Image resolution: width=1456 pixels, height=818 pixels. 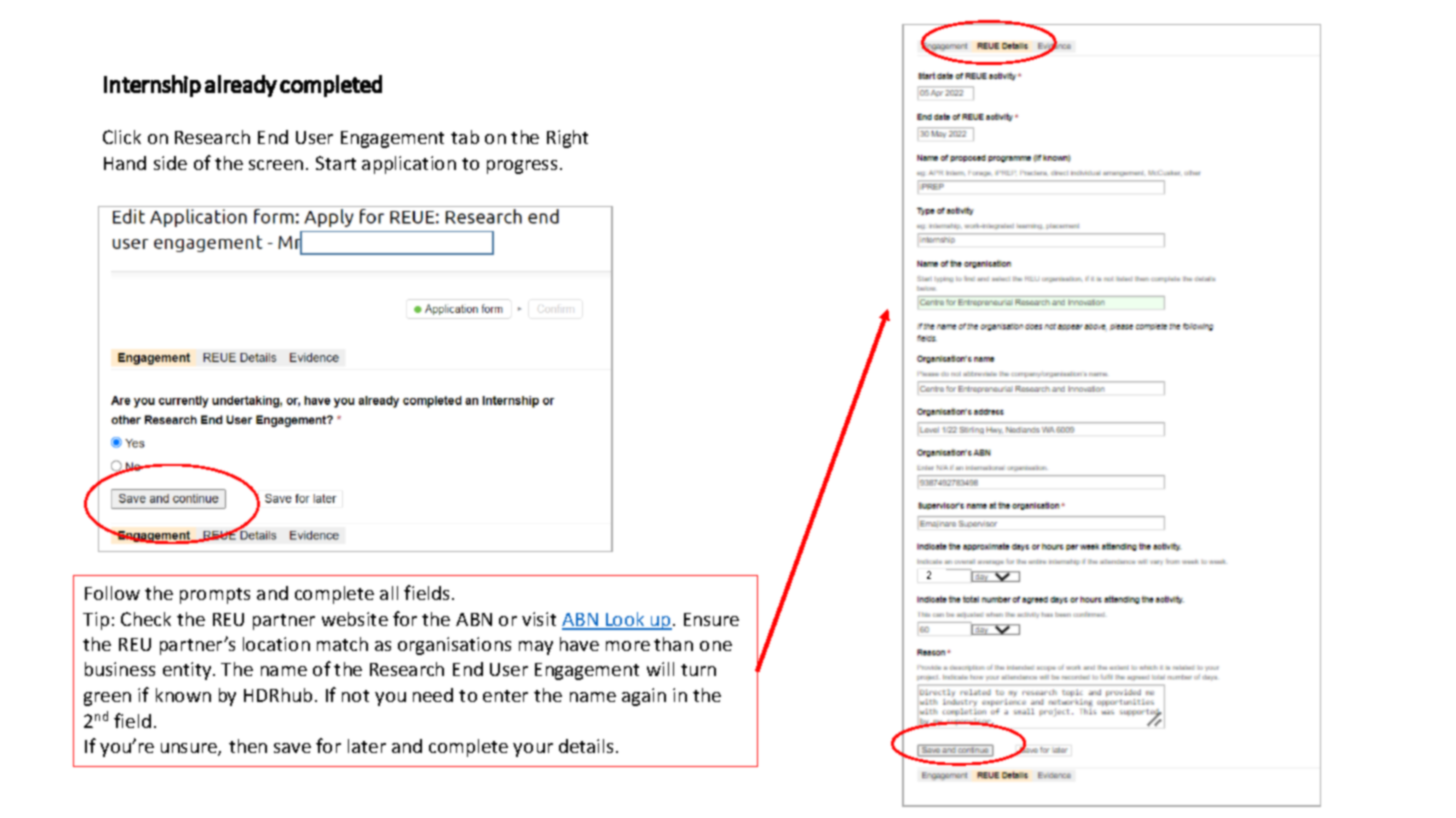 What do you see at coordinates (152, 86) in the image?
I see `Internship` at bounding box center [152, 86].
